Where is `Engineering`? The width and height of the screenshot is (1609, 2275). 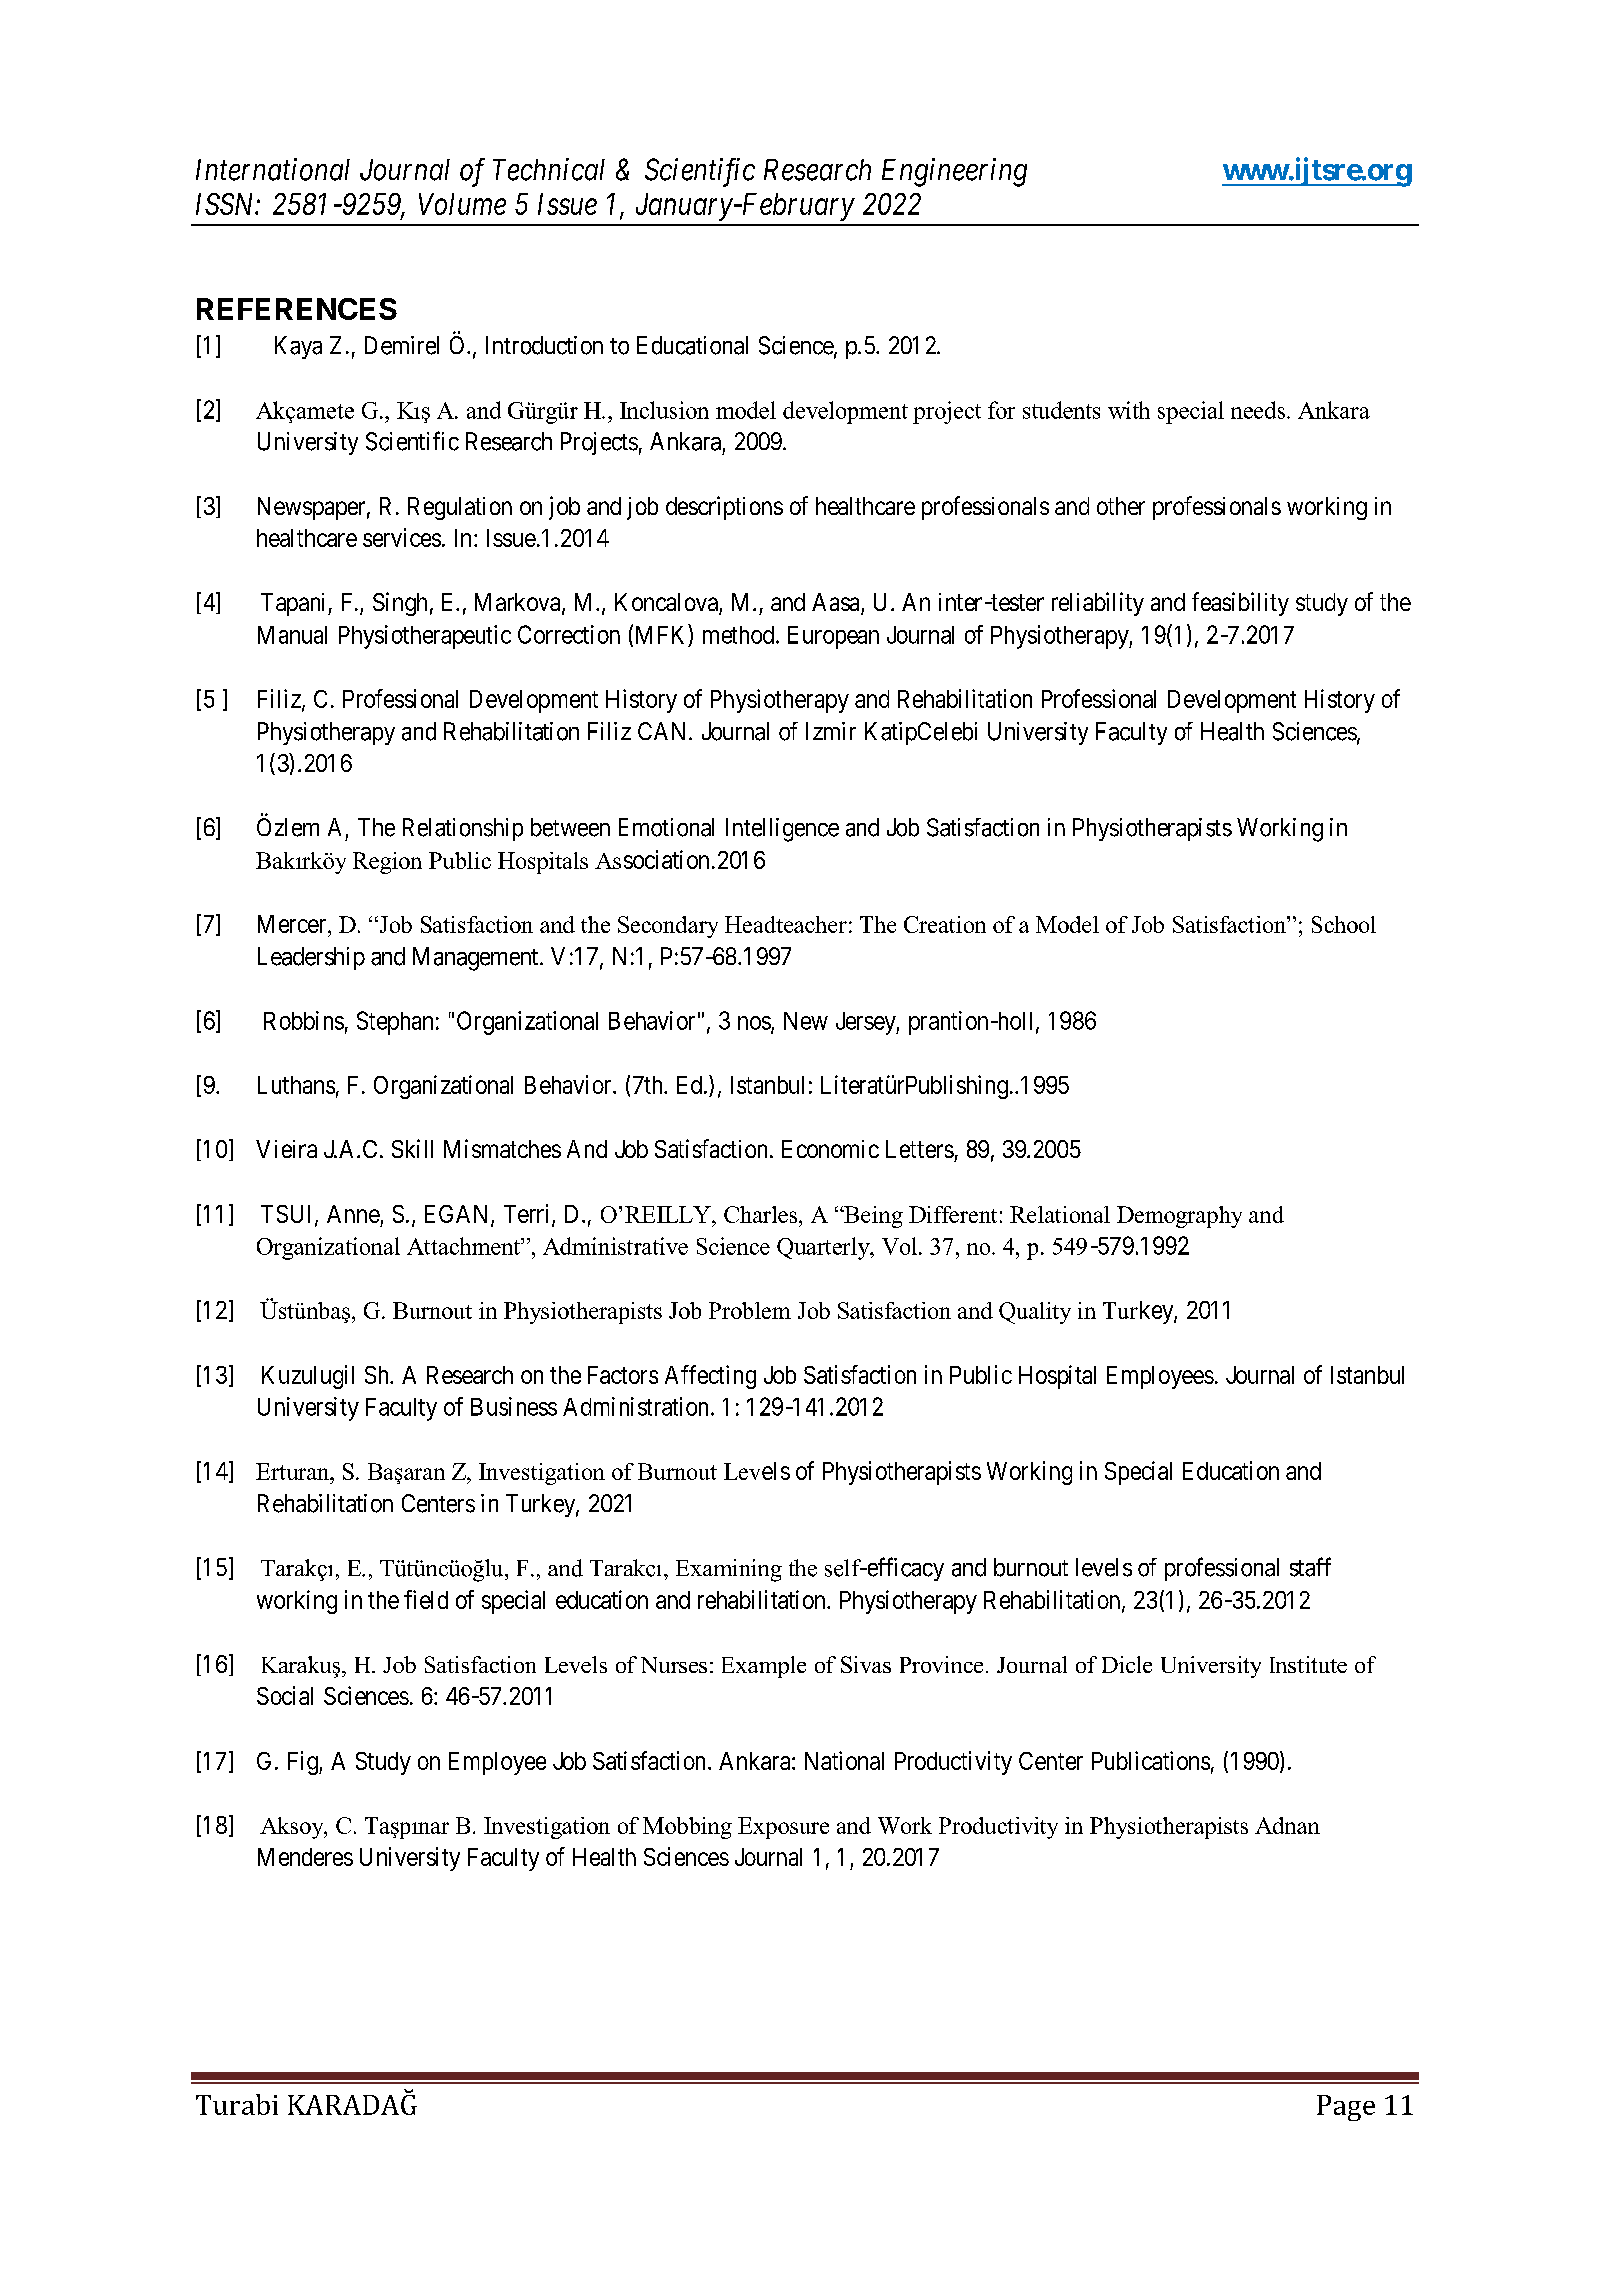 Engineering is located at coordinates (954, 172).
